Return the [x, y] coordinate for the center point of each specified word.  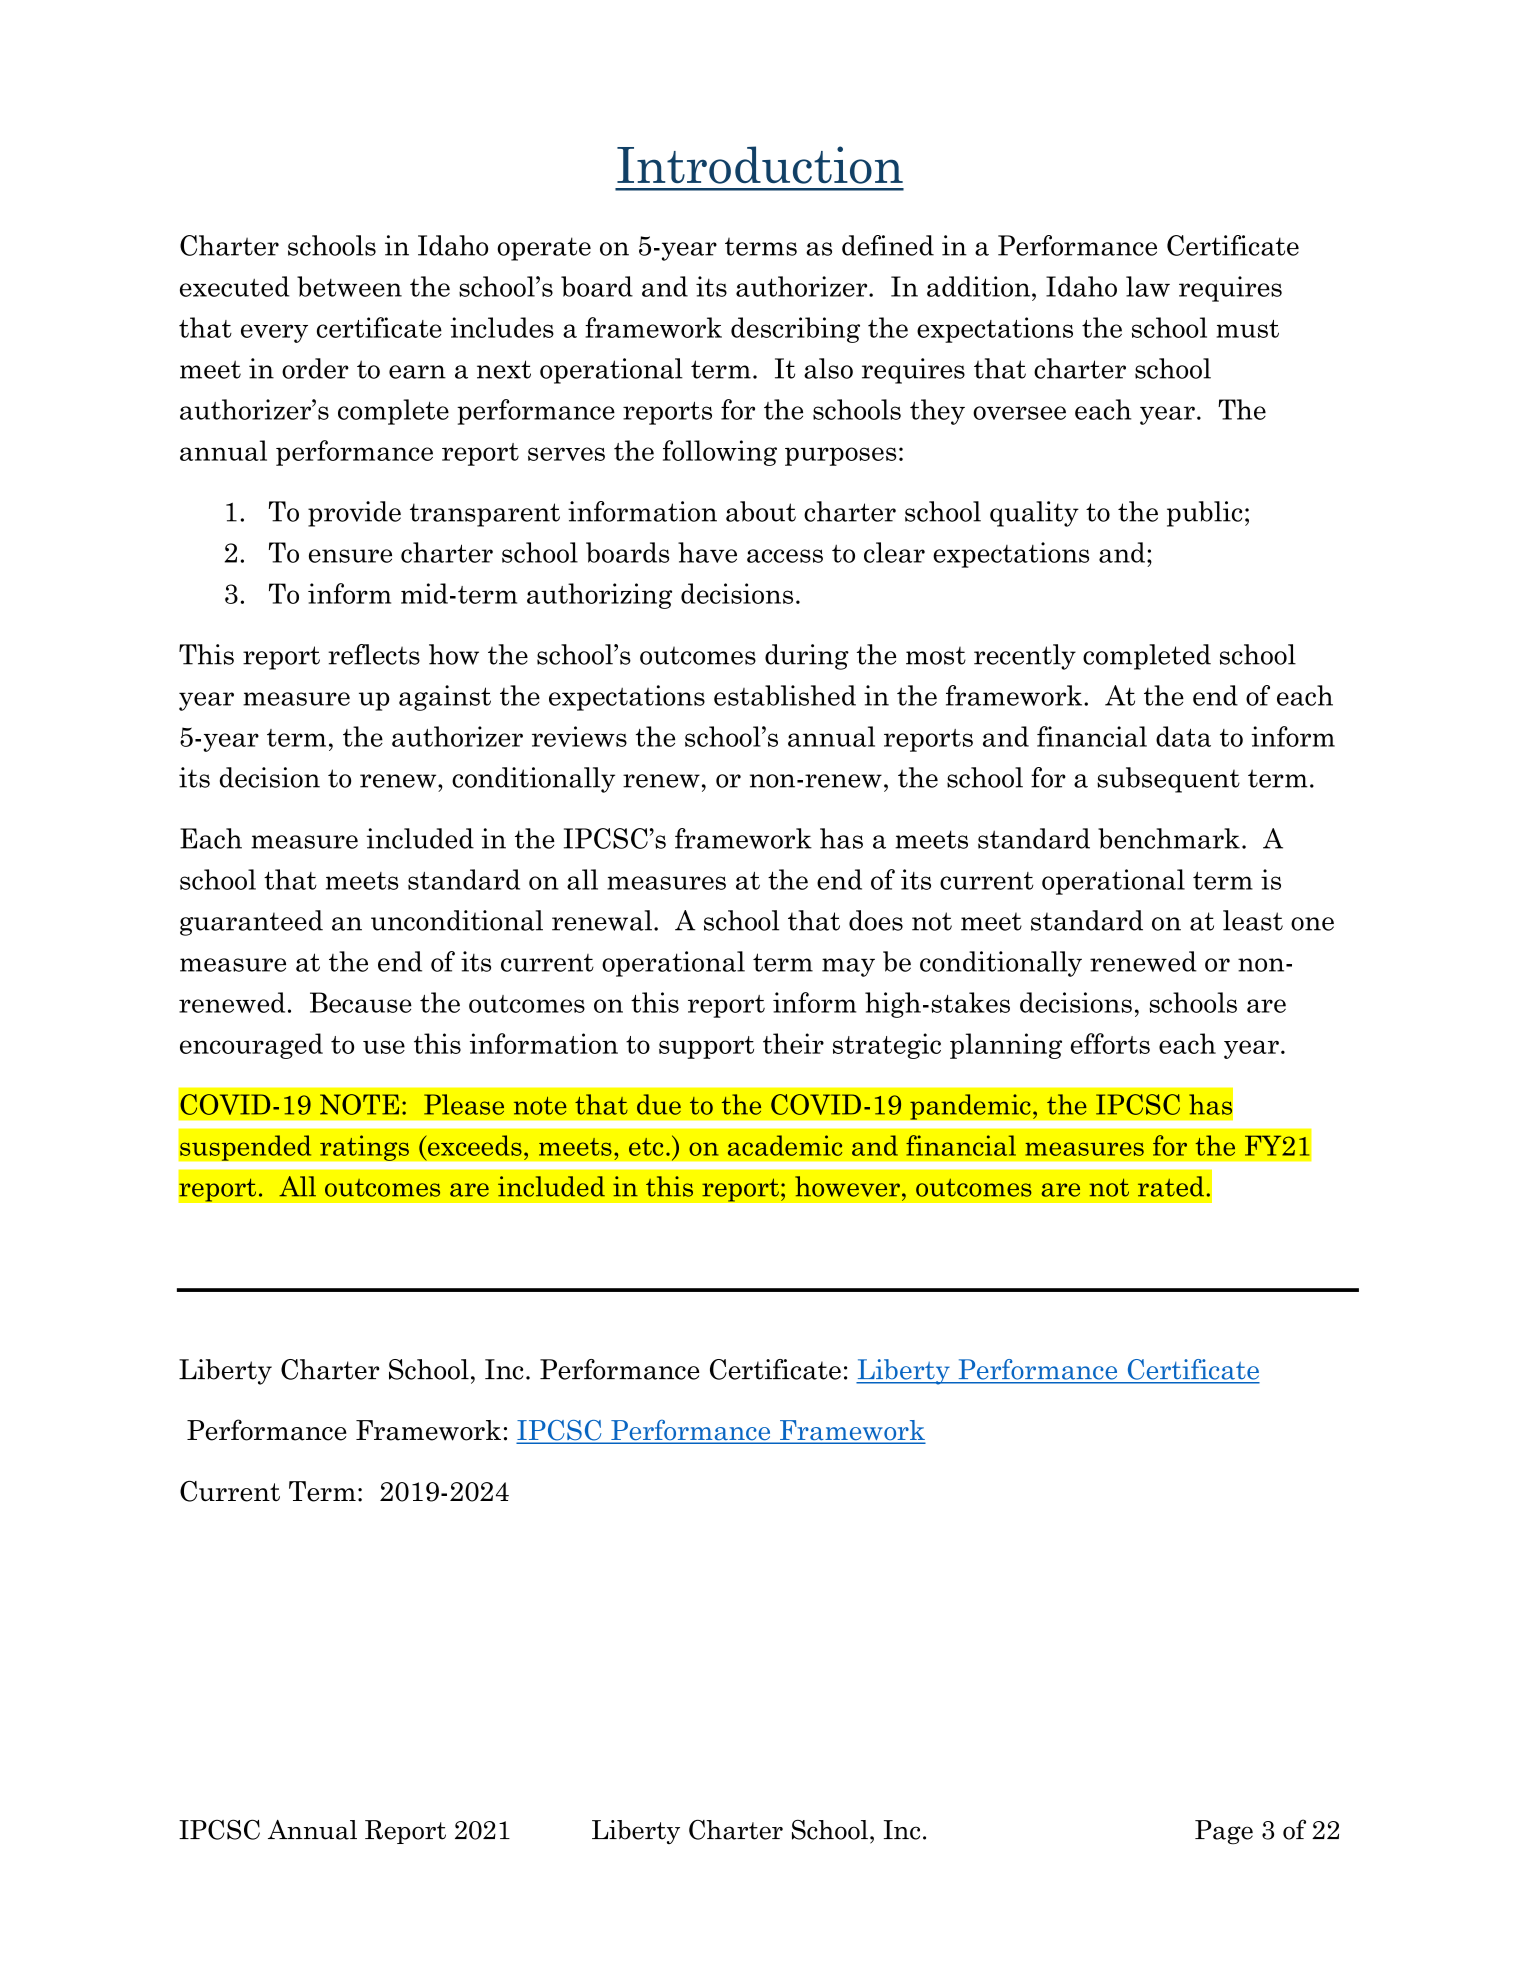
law [1148, 286]
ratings [364, 1148]
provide [354, 514]
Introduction [760, 165]
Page [1224, 1832]
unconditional [457, 920]
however [847, 1186]
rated [1171, 1186]
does [876, 920]
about [761, 511]
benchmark [1169, 838]
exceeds [474, 1145]
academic [785, 1145]
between [349, 286]
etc [646, 1147]
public [1204, 514]
